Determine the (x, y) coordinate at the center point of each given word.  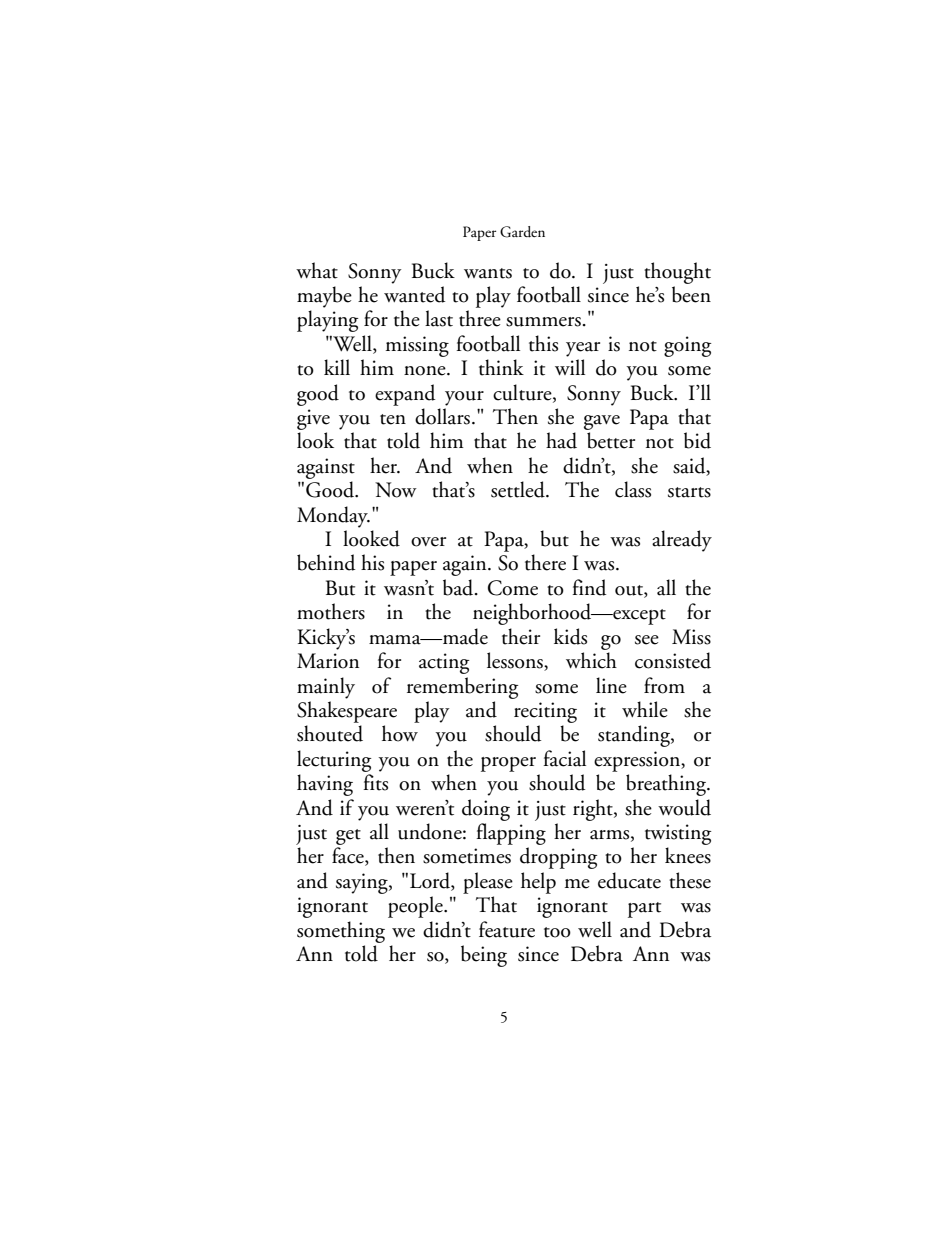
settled (519, 489)
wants (488, 273)
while (645, 709)
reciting (545, 712)
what (317, 270)
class (633, 489)
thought (677, 273)
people (416, 907)
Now (396, 490)
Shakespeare (347, 712)
